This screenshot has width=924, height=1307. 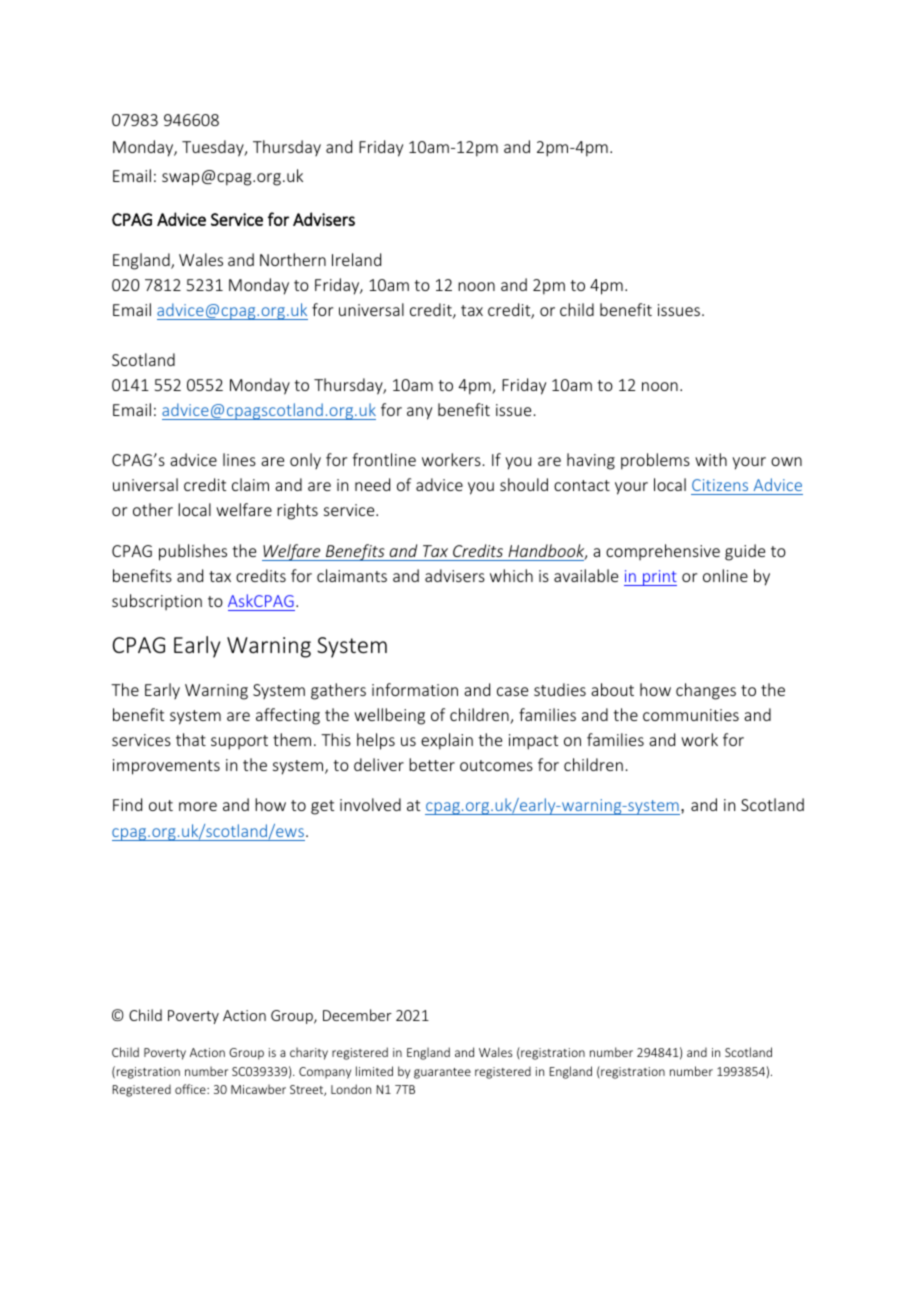 What do you see at coordinates (191, 739) in the screenshot?
I see `that` at bounding box center [191, 739].
